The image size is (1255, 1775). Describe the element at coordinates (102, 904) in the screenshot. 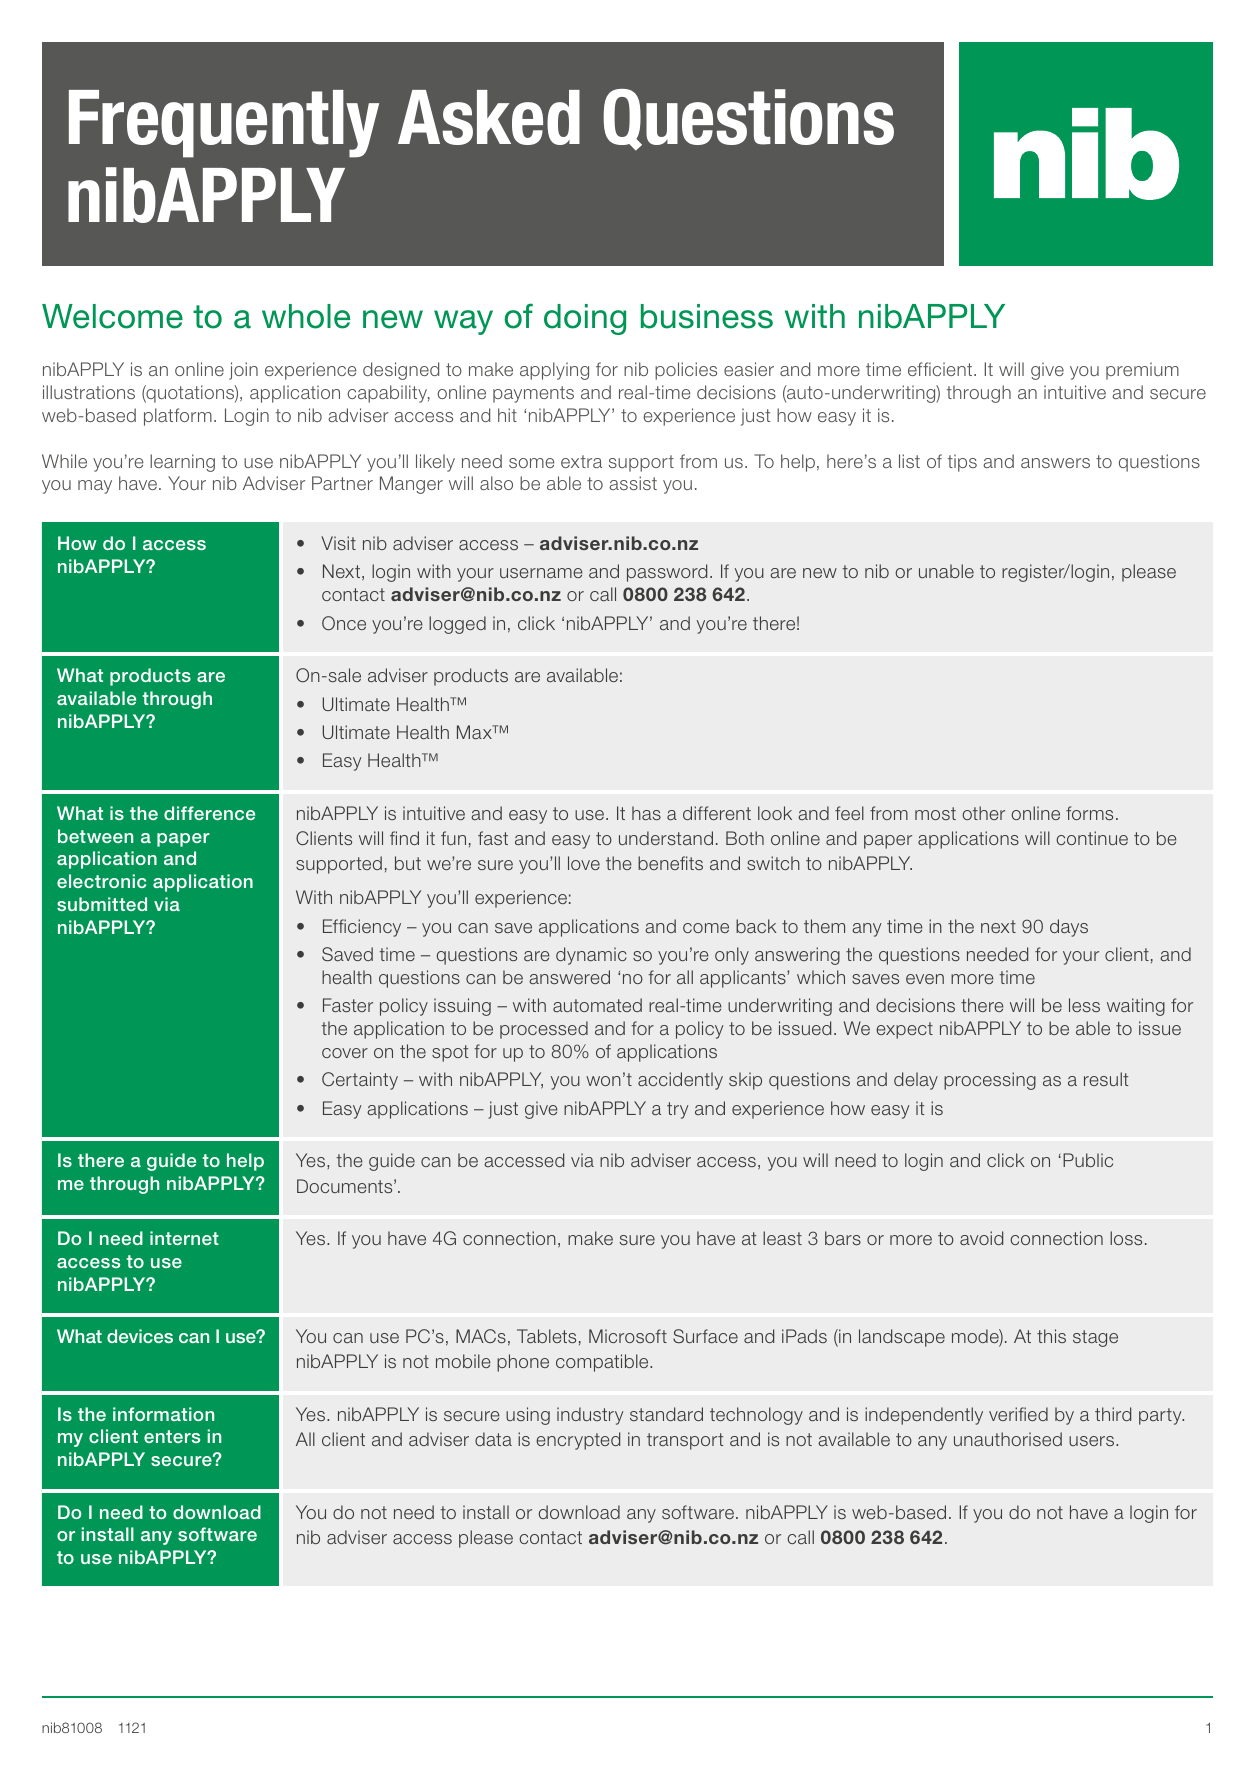

I see `submitted` at that location.
